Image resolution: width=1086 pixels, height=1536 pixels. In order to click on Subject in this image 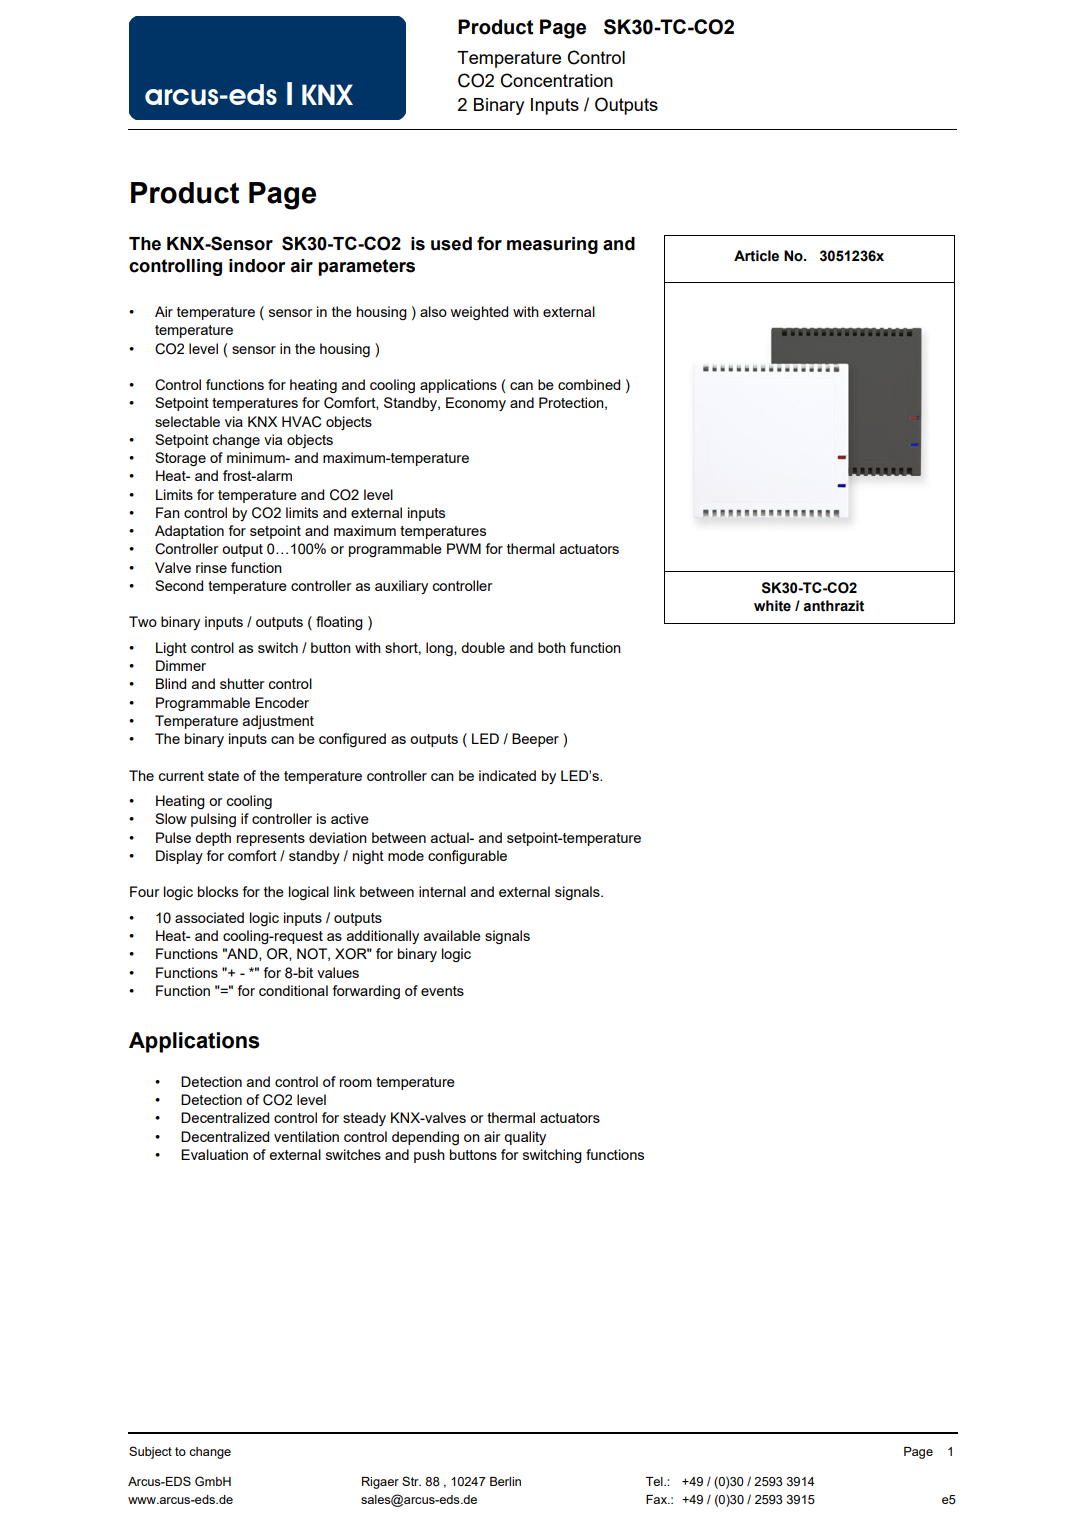, I will do `click(150, 1452)`.
